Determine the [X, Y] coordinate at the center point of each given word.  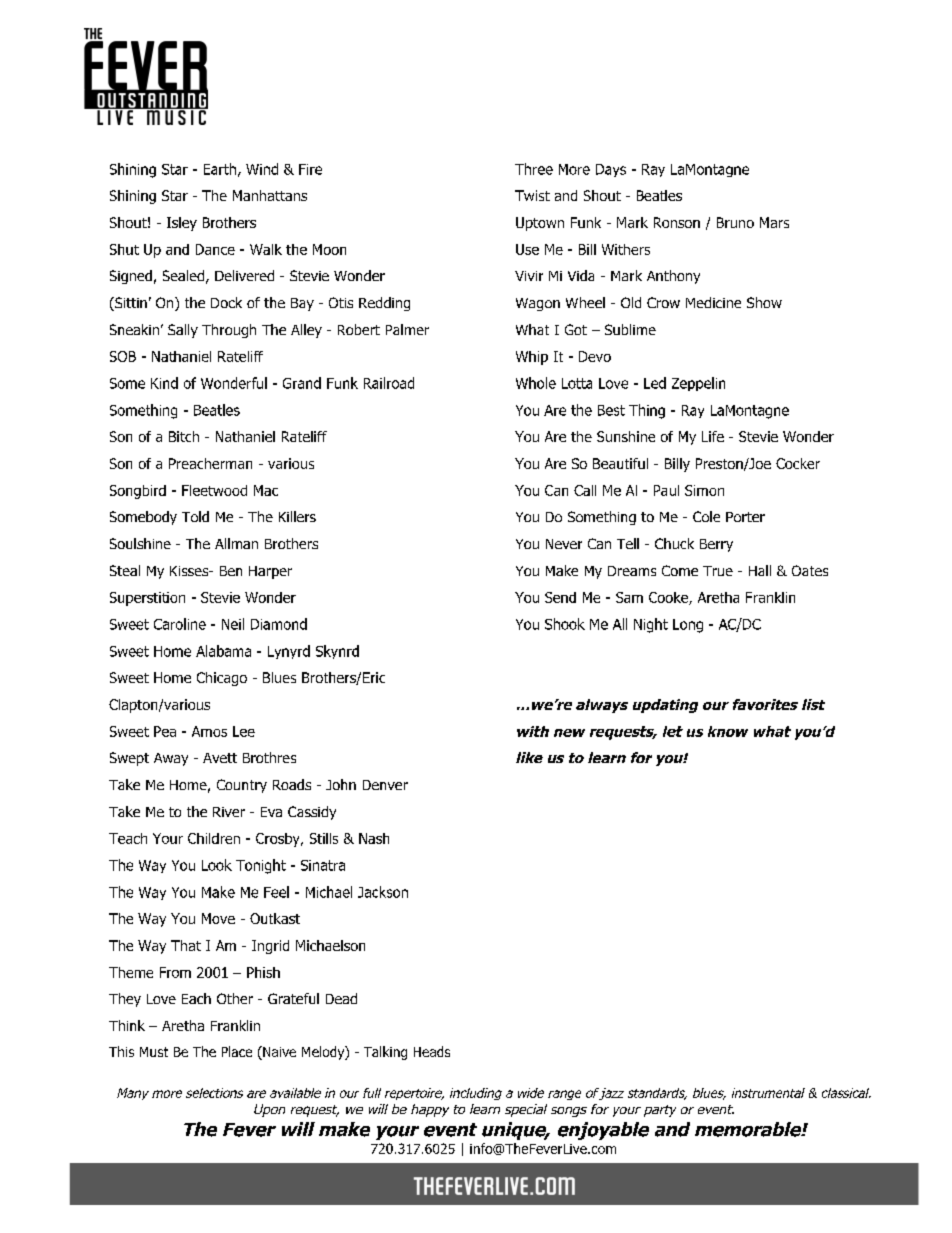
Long [688, 626]
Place [237, 1051]
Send [560, 597]
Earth [220, 169]
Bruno [735, 222]
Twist [532, 195]
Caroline [180, 624]
